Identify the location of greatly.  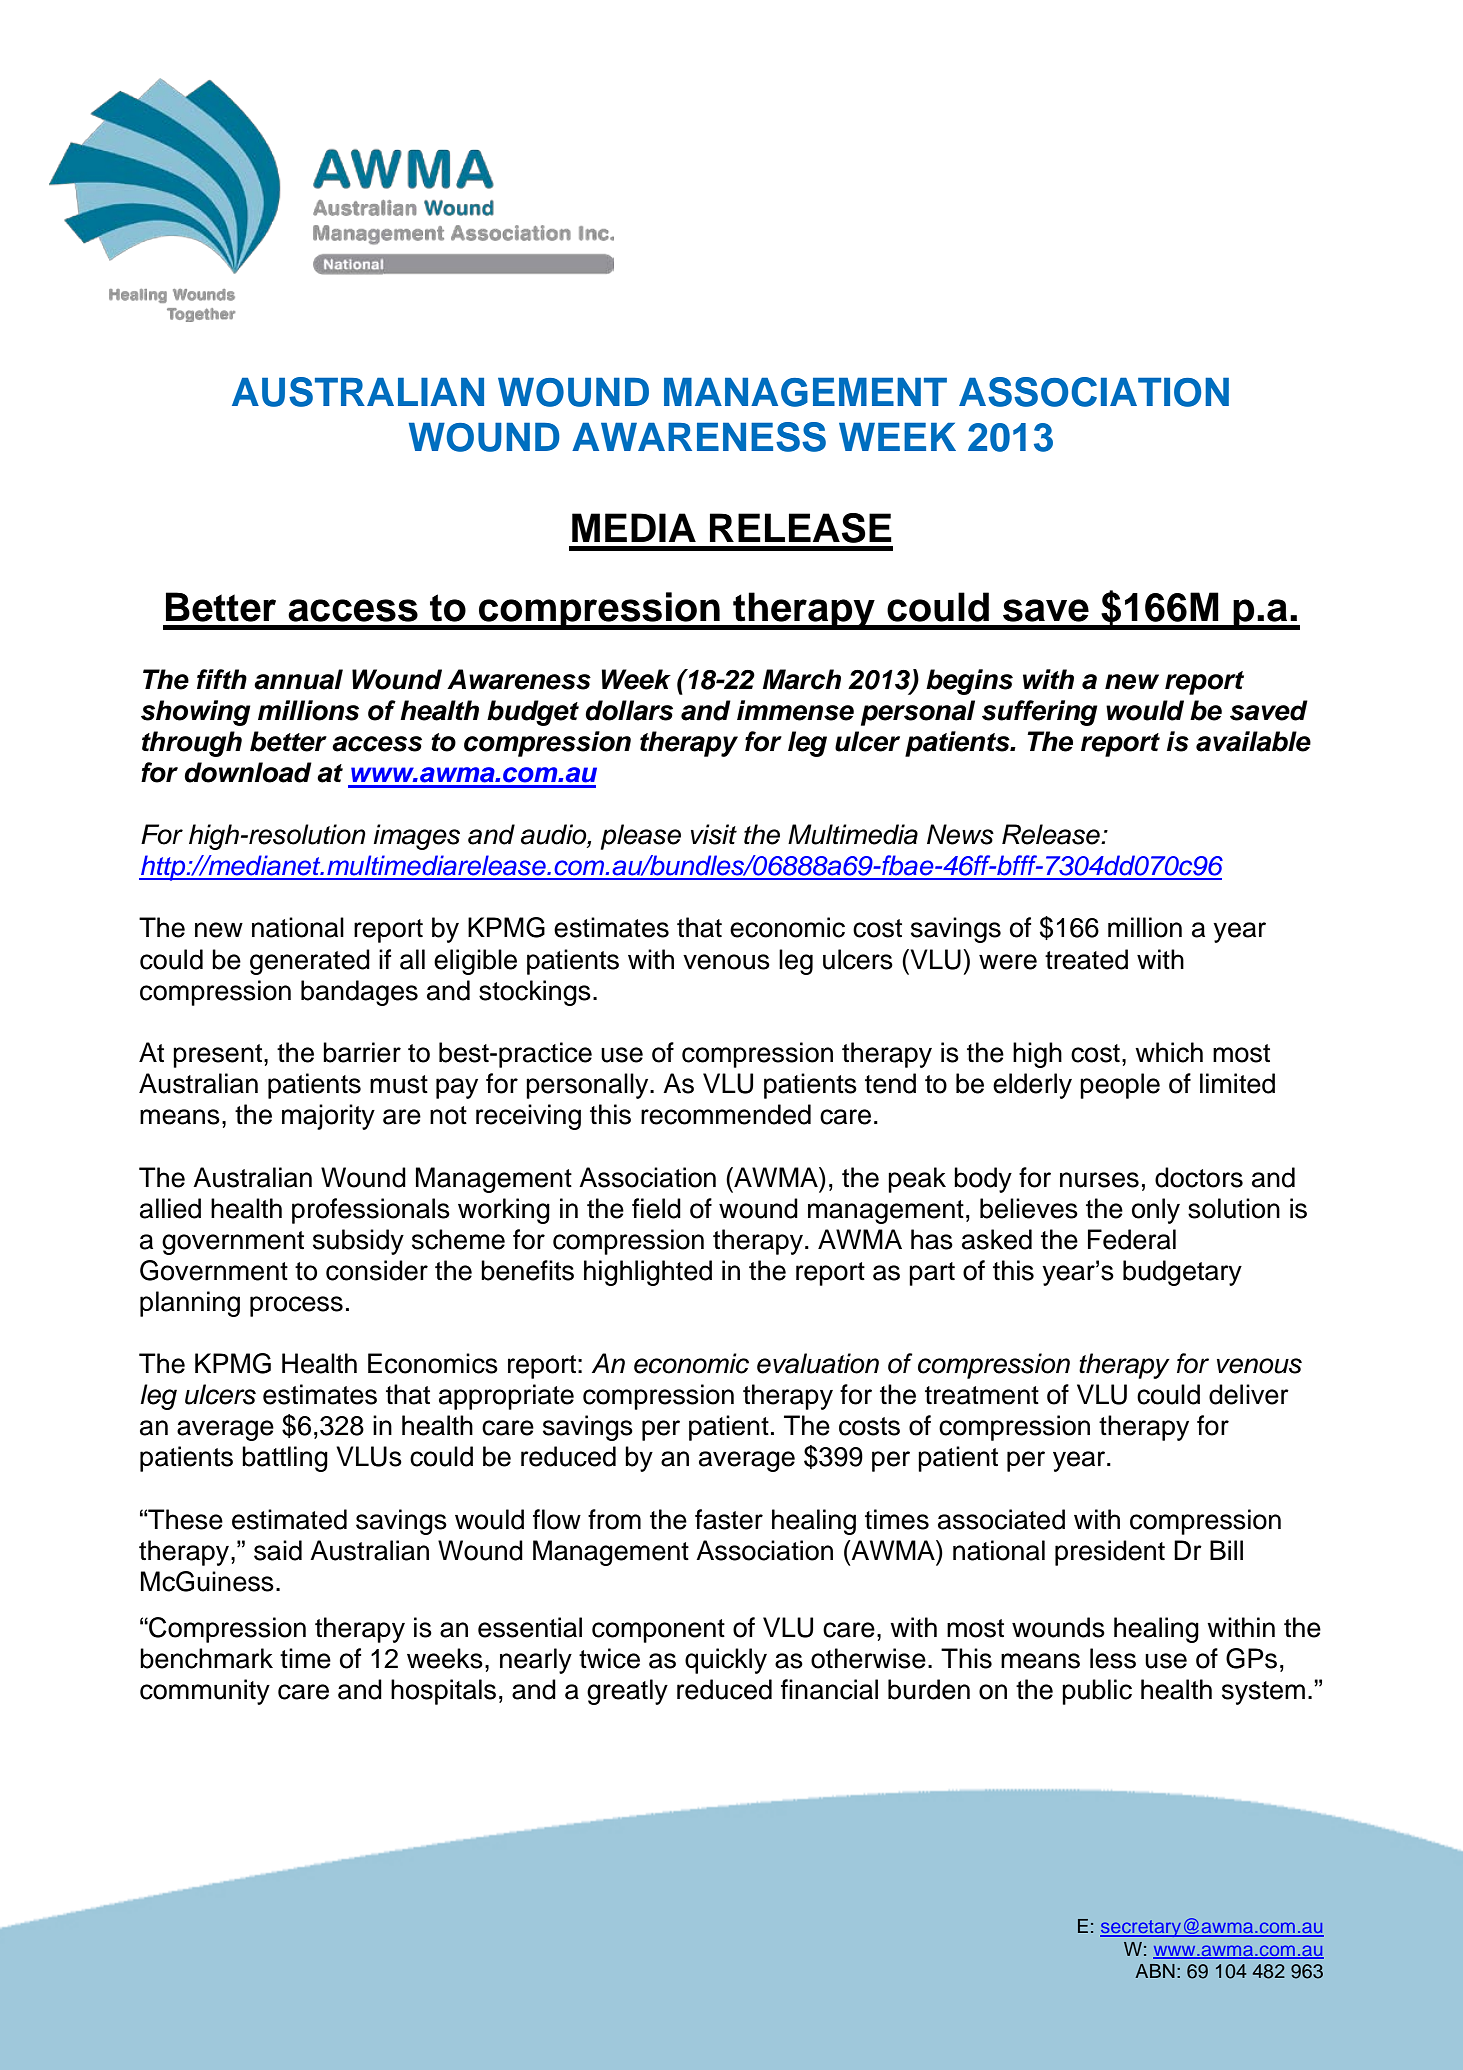
(627, 1692).
